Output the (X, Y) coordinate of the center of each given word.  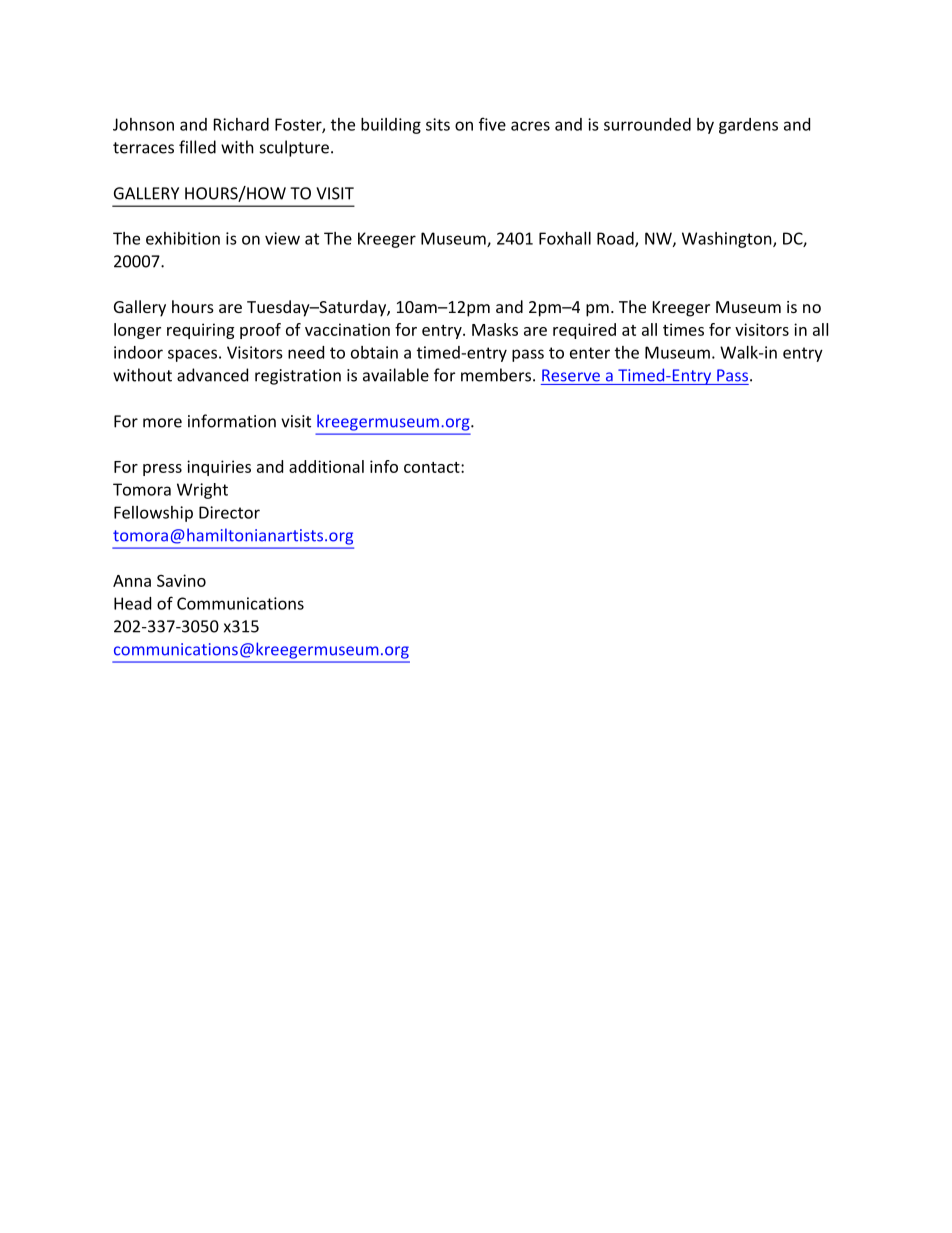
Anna (132, 581)
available (396, 375)
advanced (212, 375)
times (683, 329)
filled (197, 147)
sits (438, 124)
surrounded (647, 124)
